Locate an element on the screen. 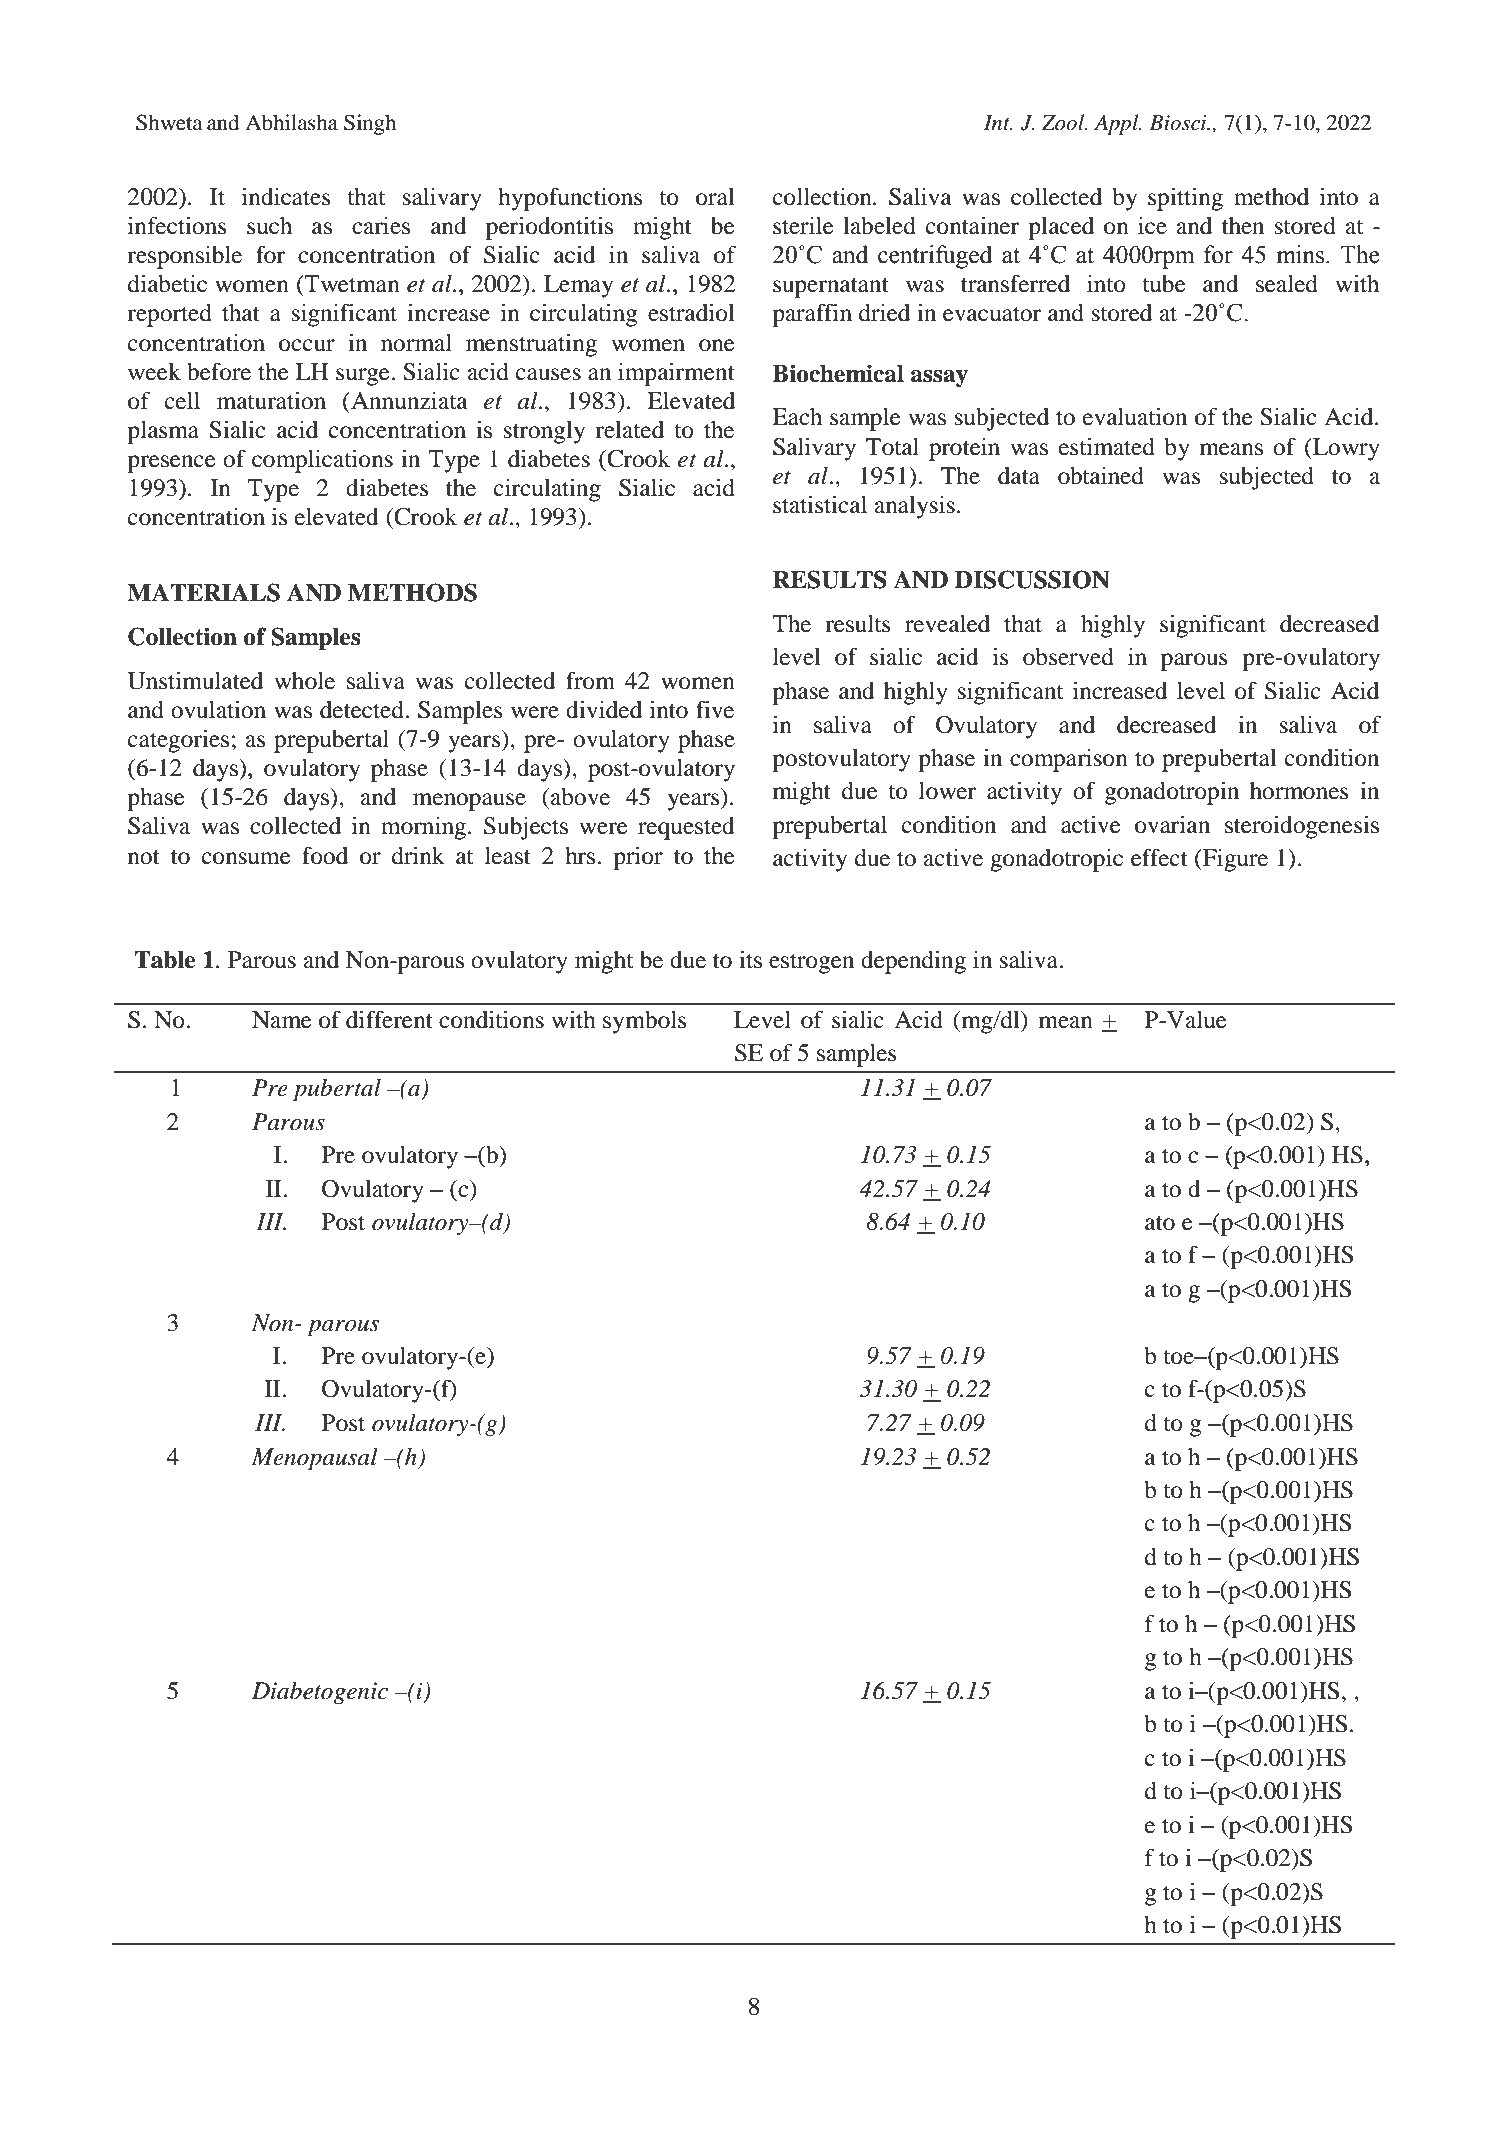 The width and height of the screenshot is (1508, 2131). oral is located at coordinates (715, 197).
